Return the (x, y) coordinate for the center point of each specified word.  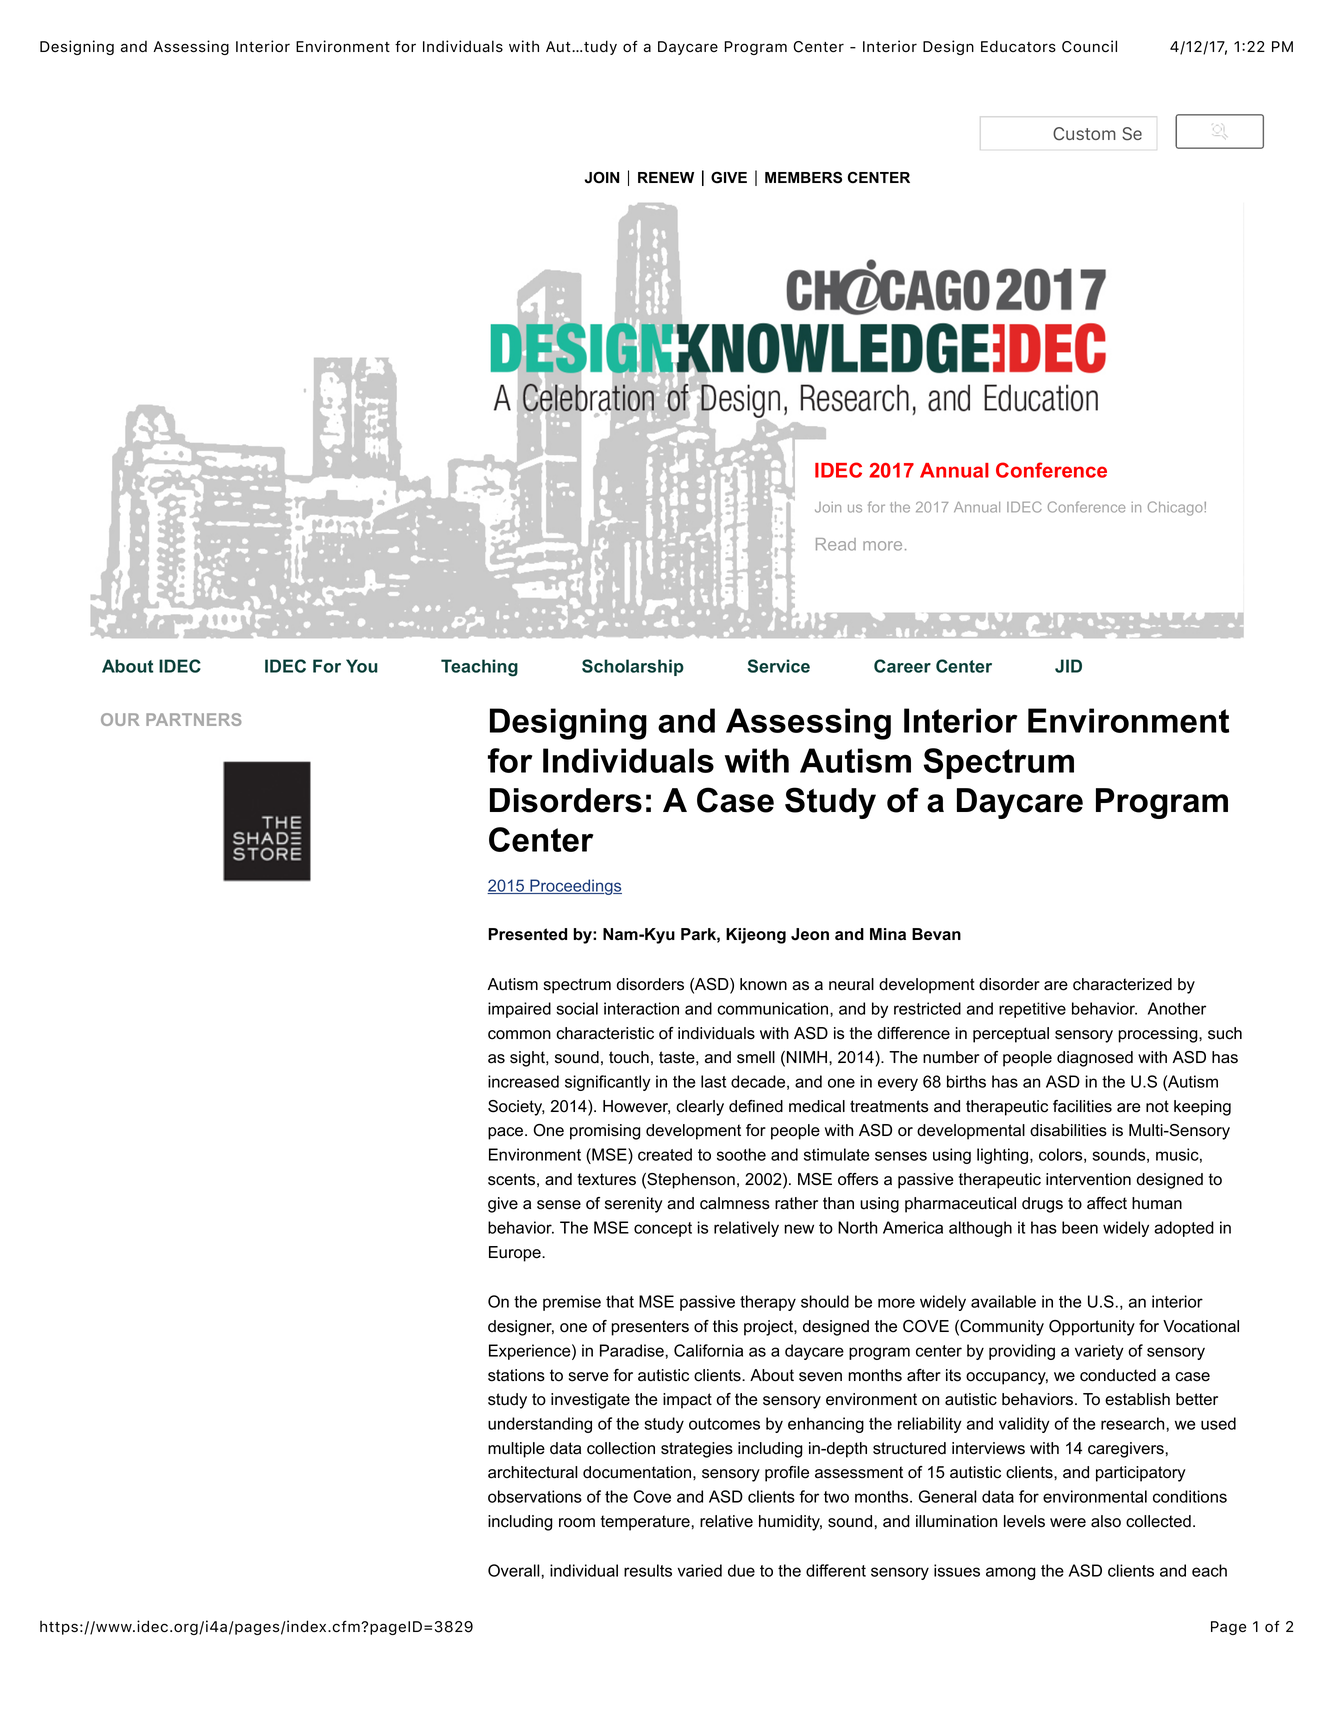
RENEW (666, 177)
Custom (1084, 134)
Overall (514, 1570)
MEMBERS (803, 177)
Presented (527, 934)
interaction (641, 1008)
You (362, 666)
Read (836, 544)
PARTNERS (193, 719)
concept (663, 1229)
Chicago (1176, 508)
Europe (516, 1254)
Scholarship (633, 667)
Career (902, 666)
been (1080, 1227)
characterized (1122, 984)
